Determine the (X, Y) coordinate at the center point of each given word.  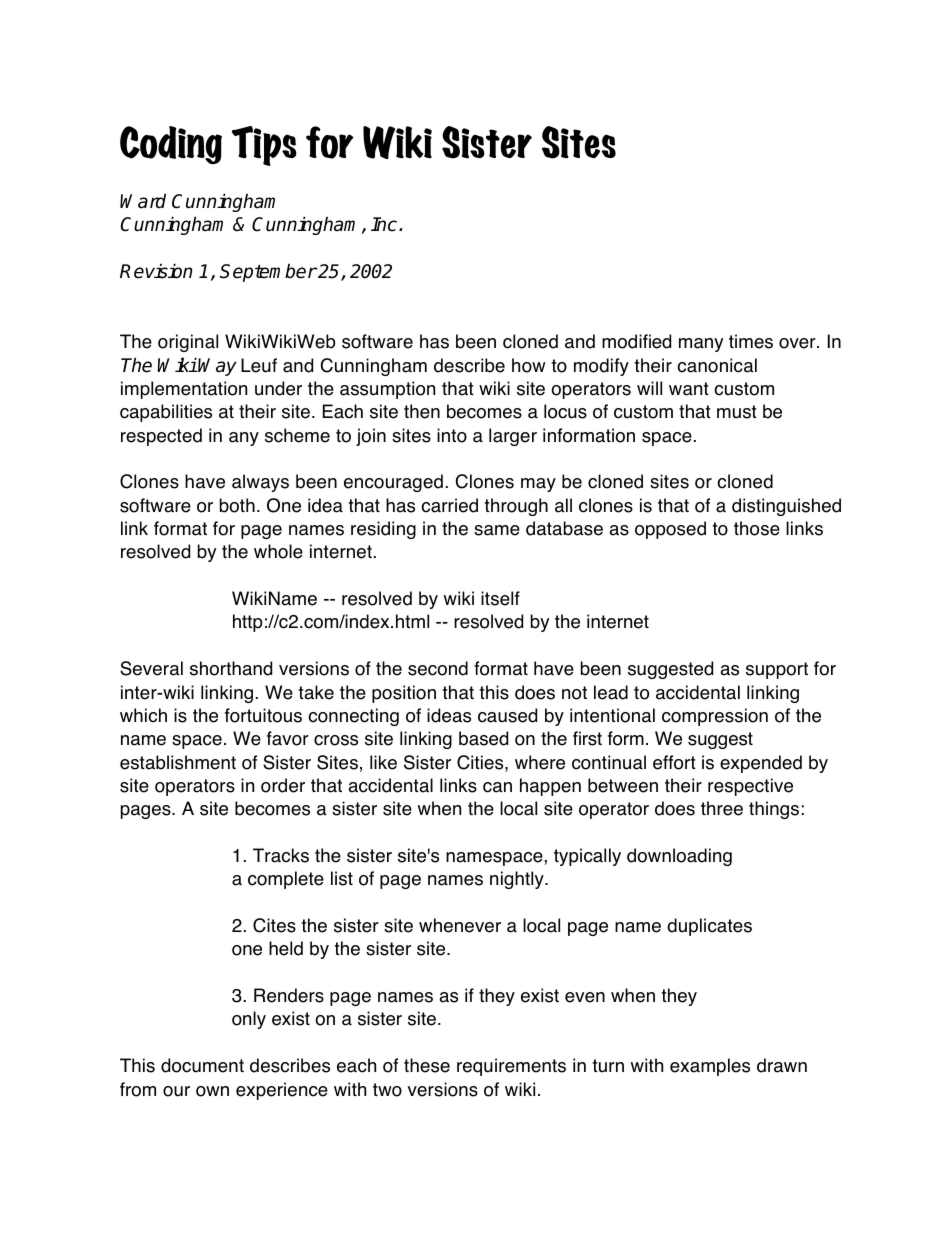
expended (761, 764)
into (452, 435)
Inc (385, 224)
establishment (178, 762)
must (737, 412)
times (751, 341)
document (202, 1065)
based (483, 738)
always (260, 483)
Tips (264, 146)
